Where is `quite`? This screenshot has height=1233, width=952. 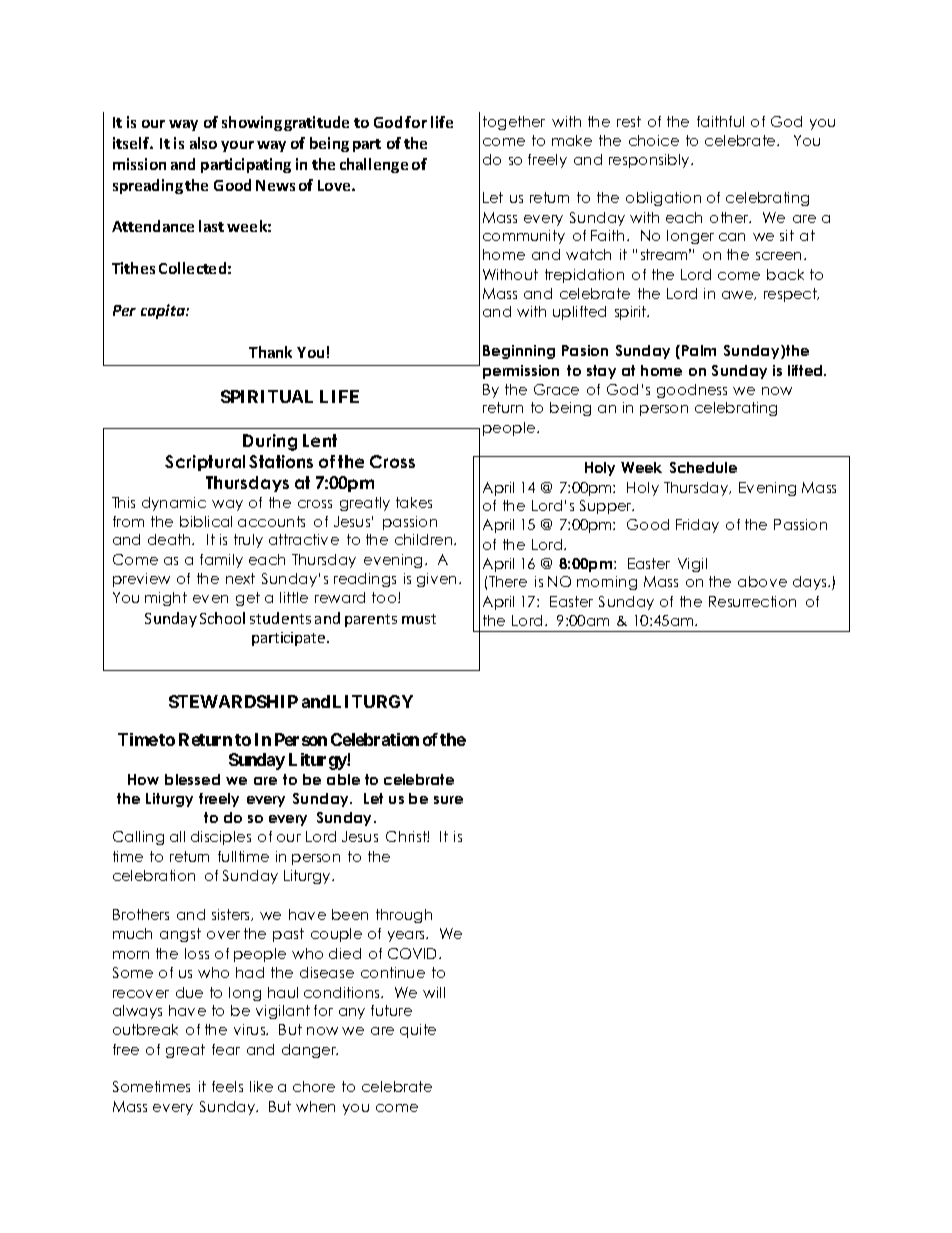
quite is located at coordinates (418, 1031).
